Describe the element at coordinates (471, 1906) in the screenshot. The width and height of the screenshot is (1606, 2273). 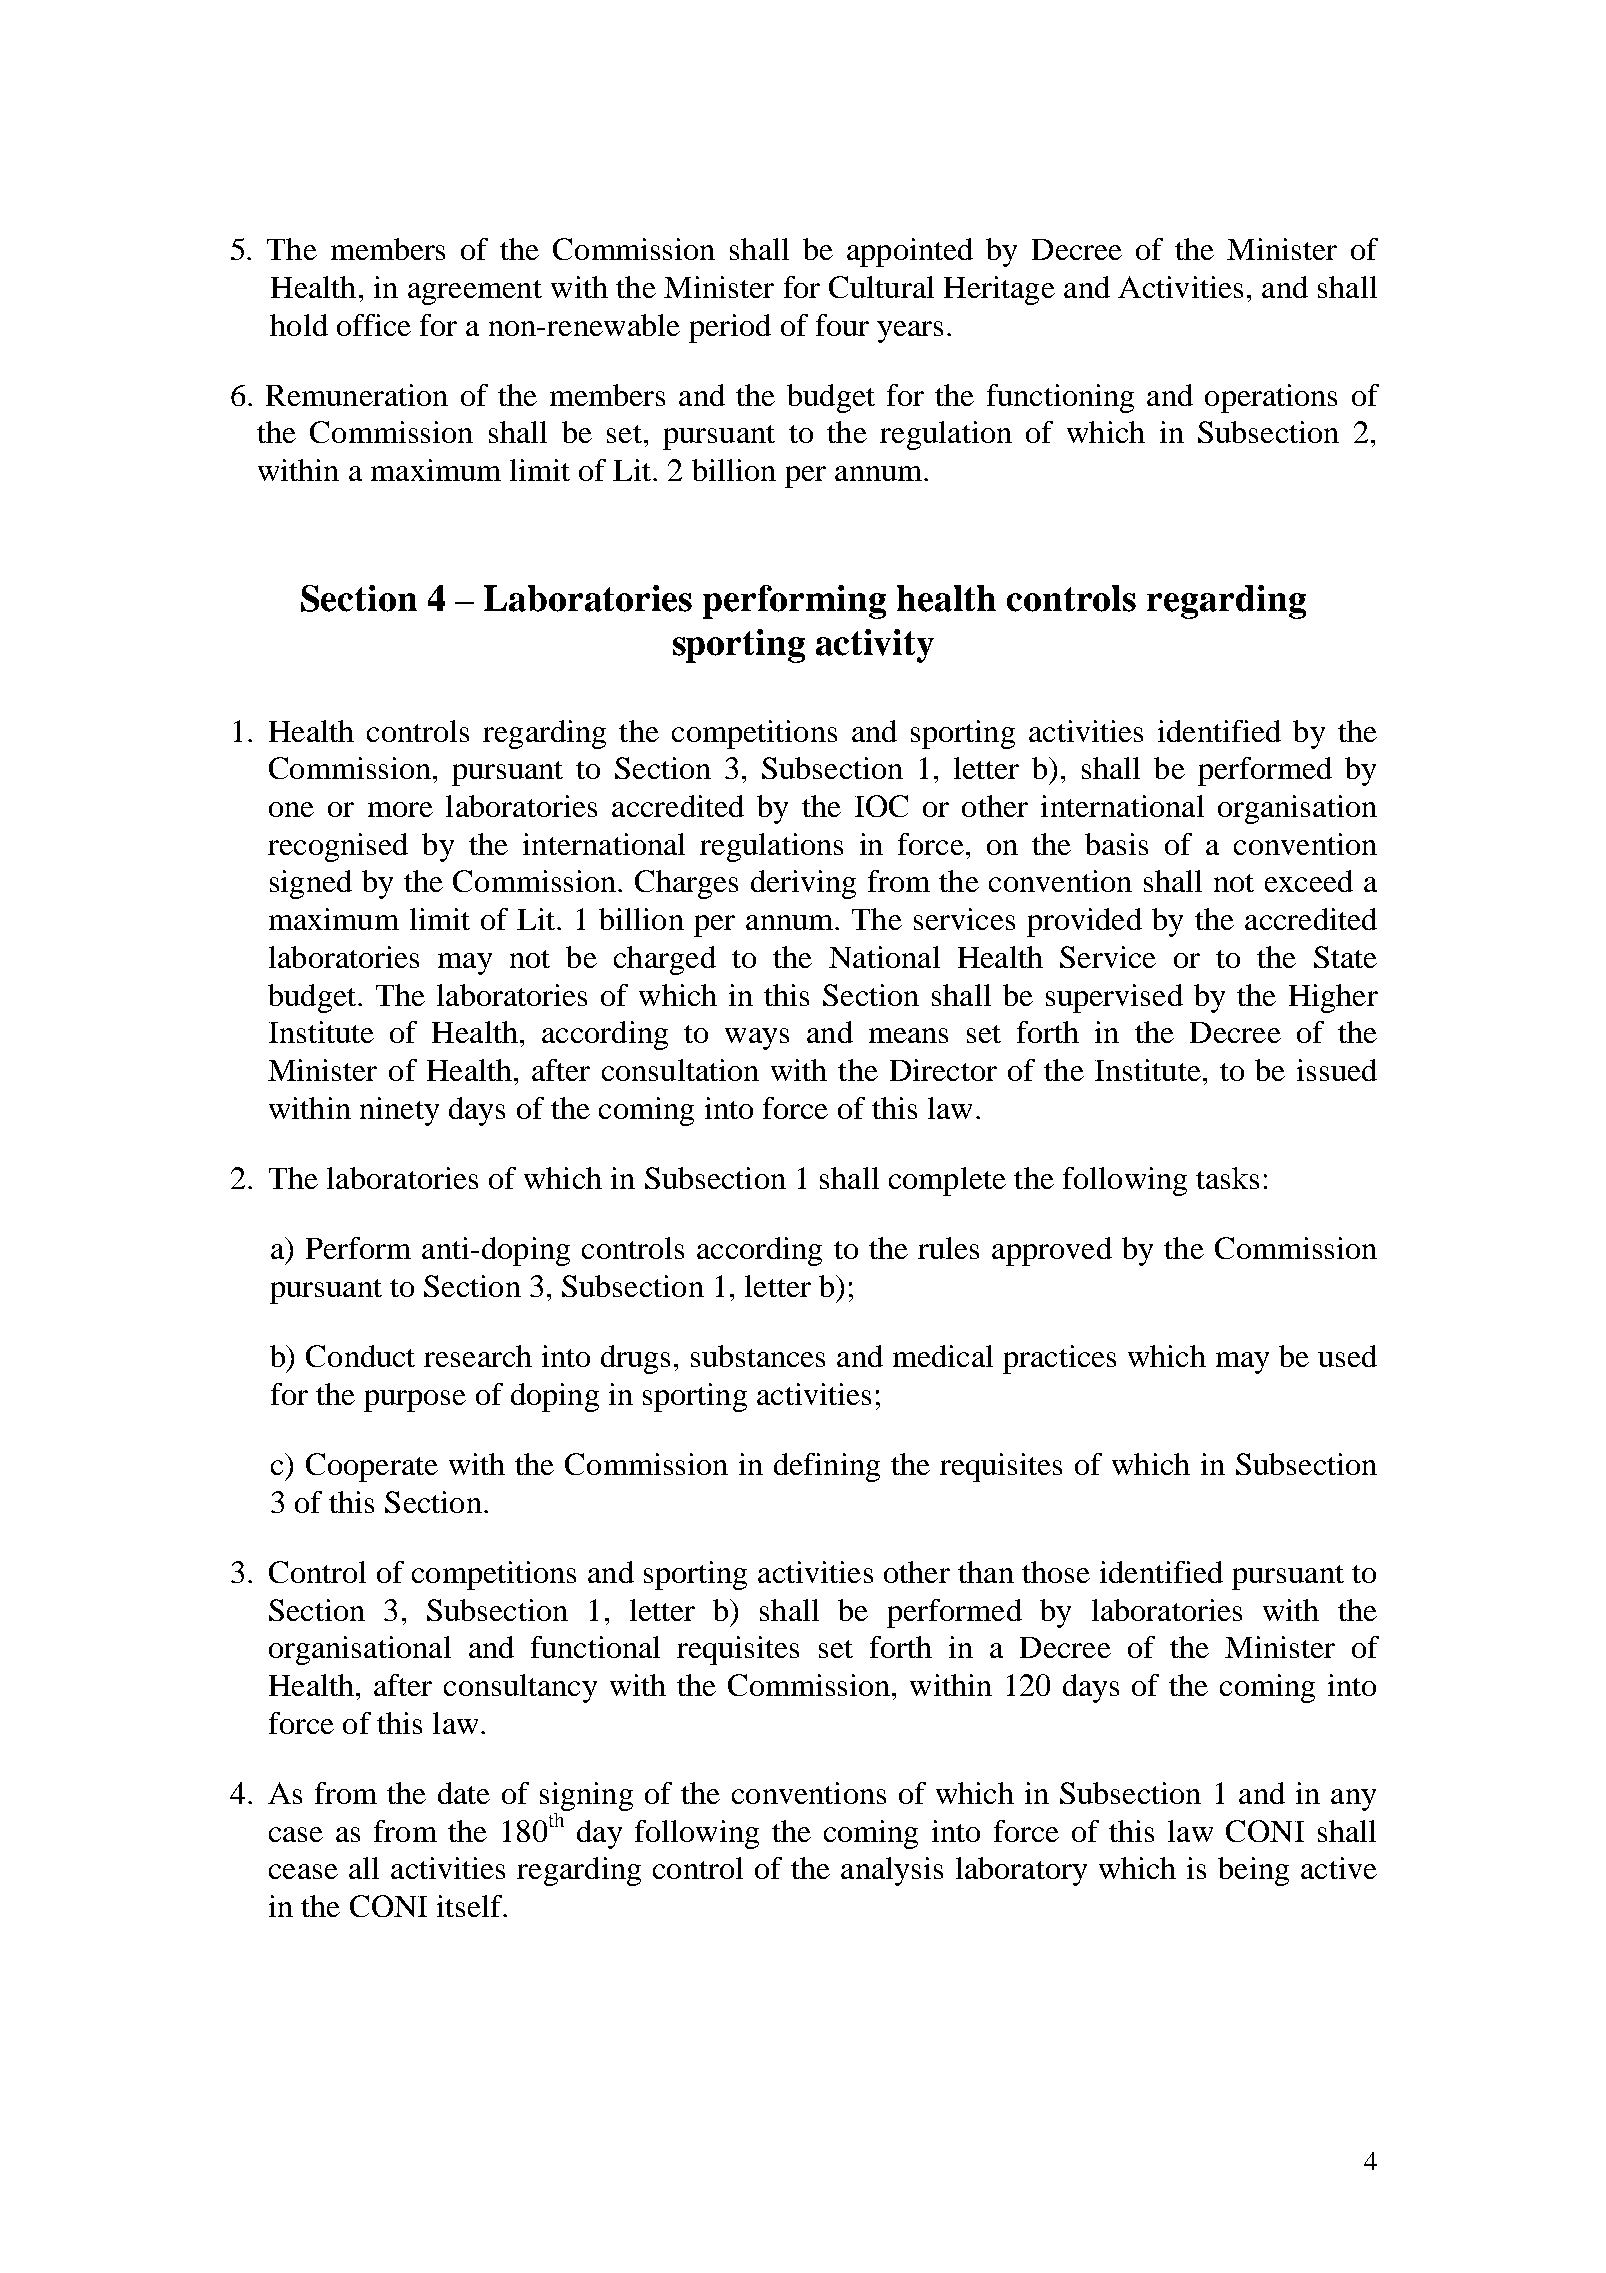
I see `itself` at that location.
